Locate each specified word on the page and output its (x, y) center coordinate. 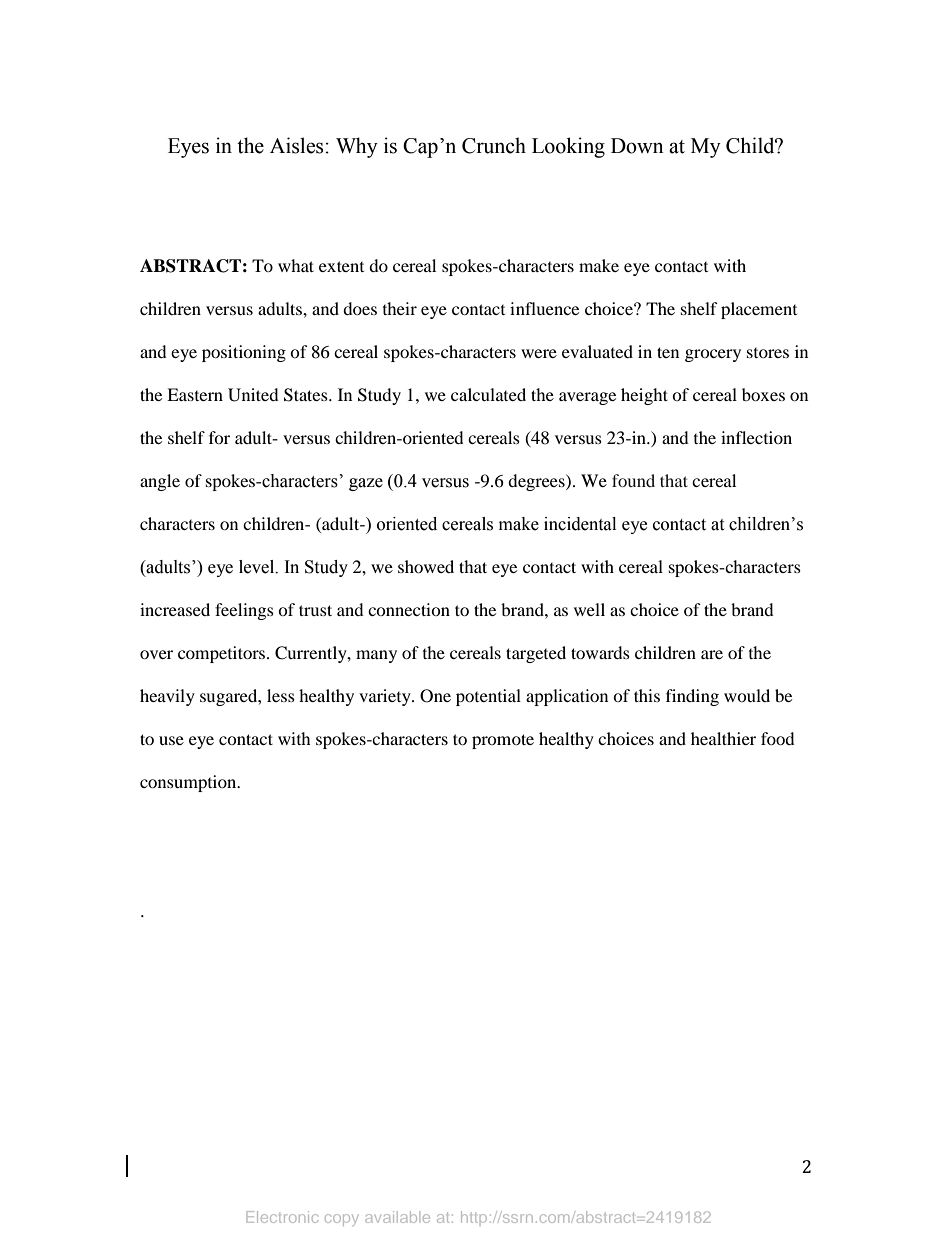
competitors (223, 654)
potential (488, 697)
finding (692, 697)
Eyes (188, 148)
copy (341, 1220)
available (397, 1217)
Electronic (282, 1217)
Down (637, 146)
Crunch (494, 145)
